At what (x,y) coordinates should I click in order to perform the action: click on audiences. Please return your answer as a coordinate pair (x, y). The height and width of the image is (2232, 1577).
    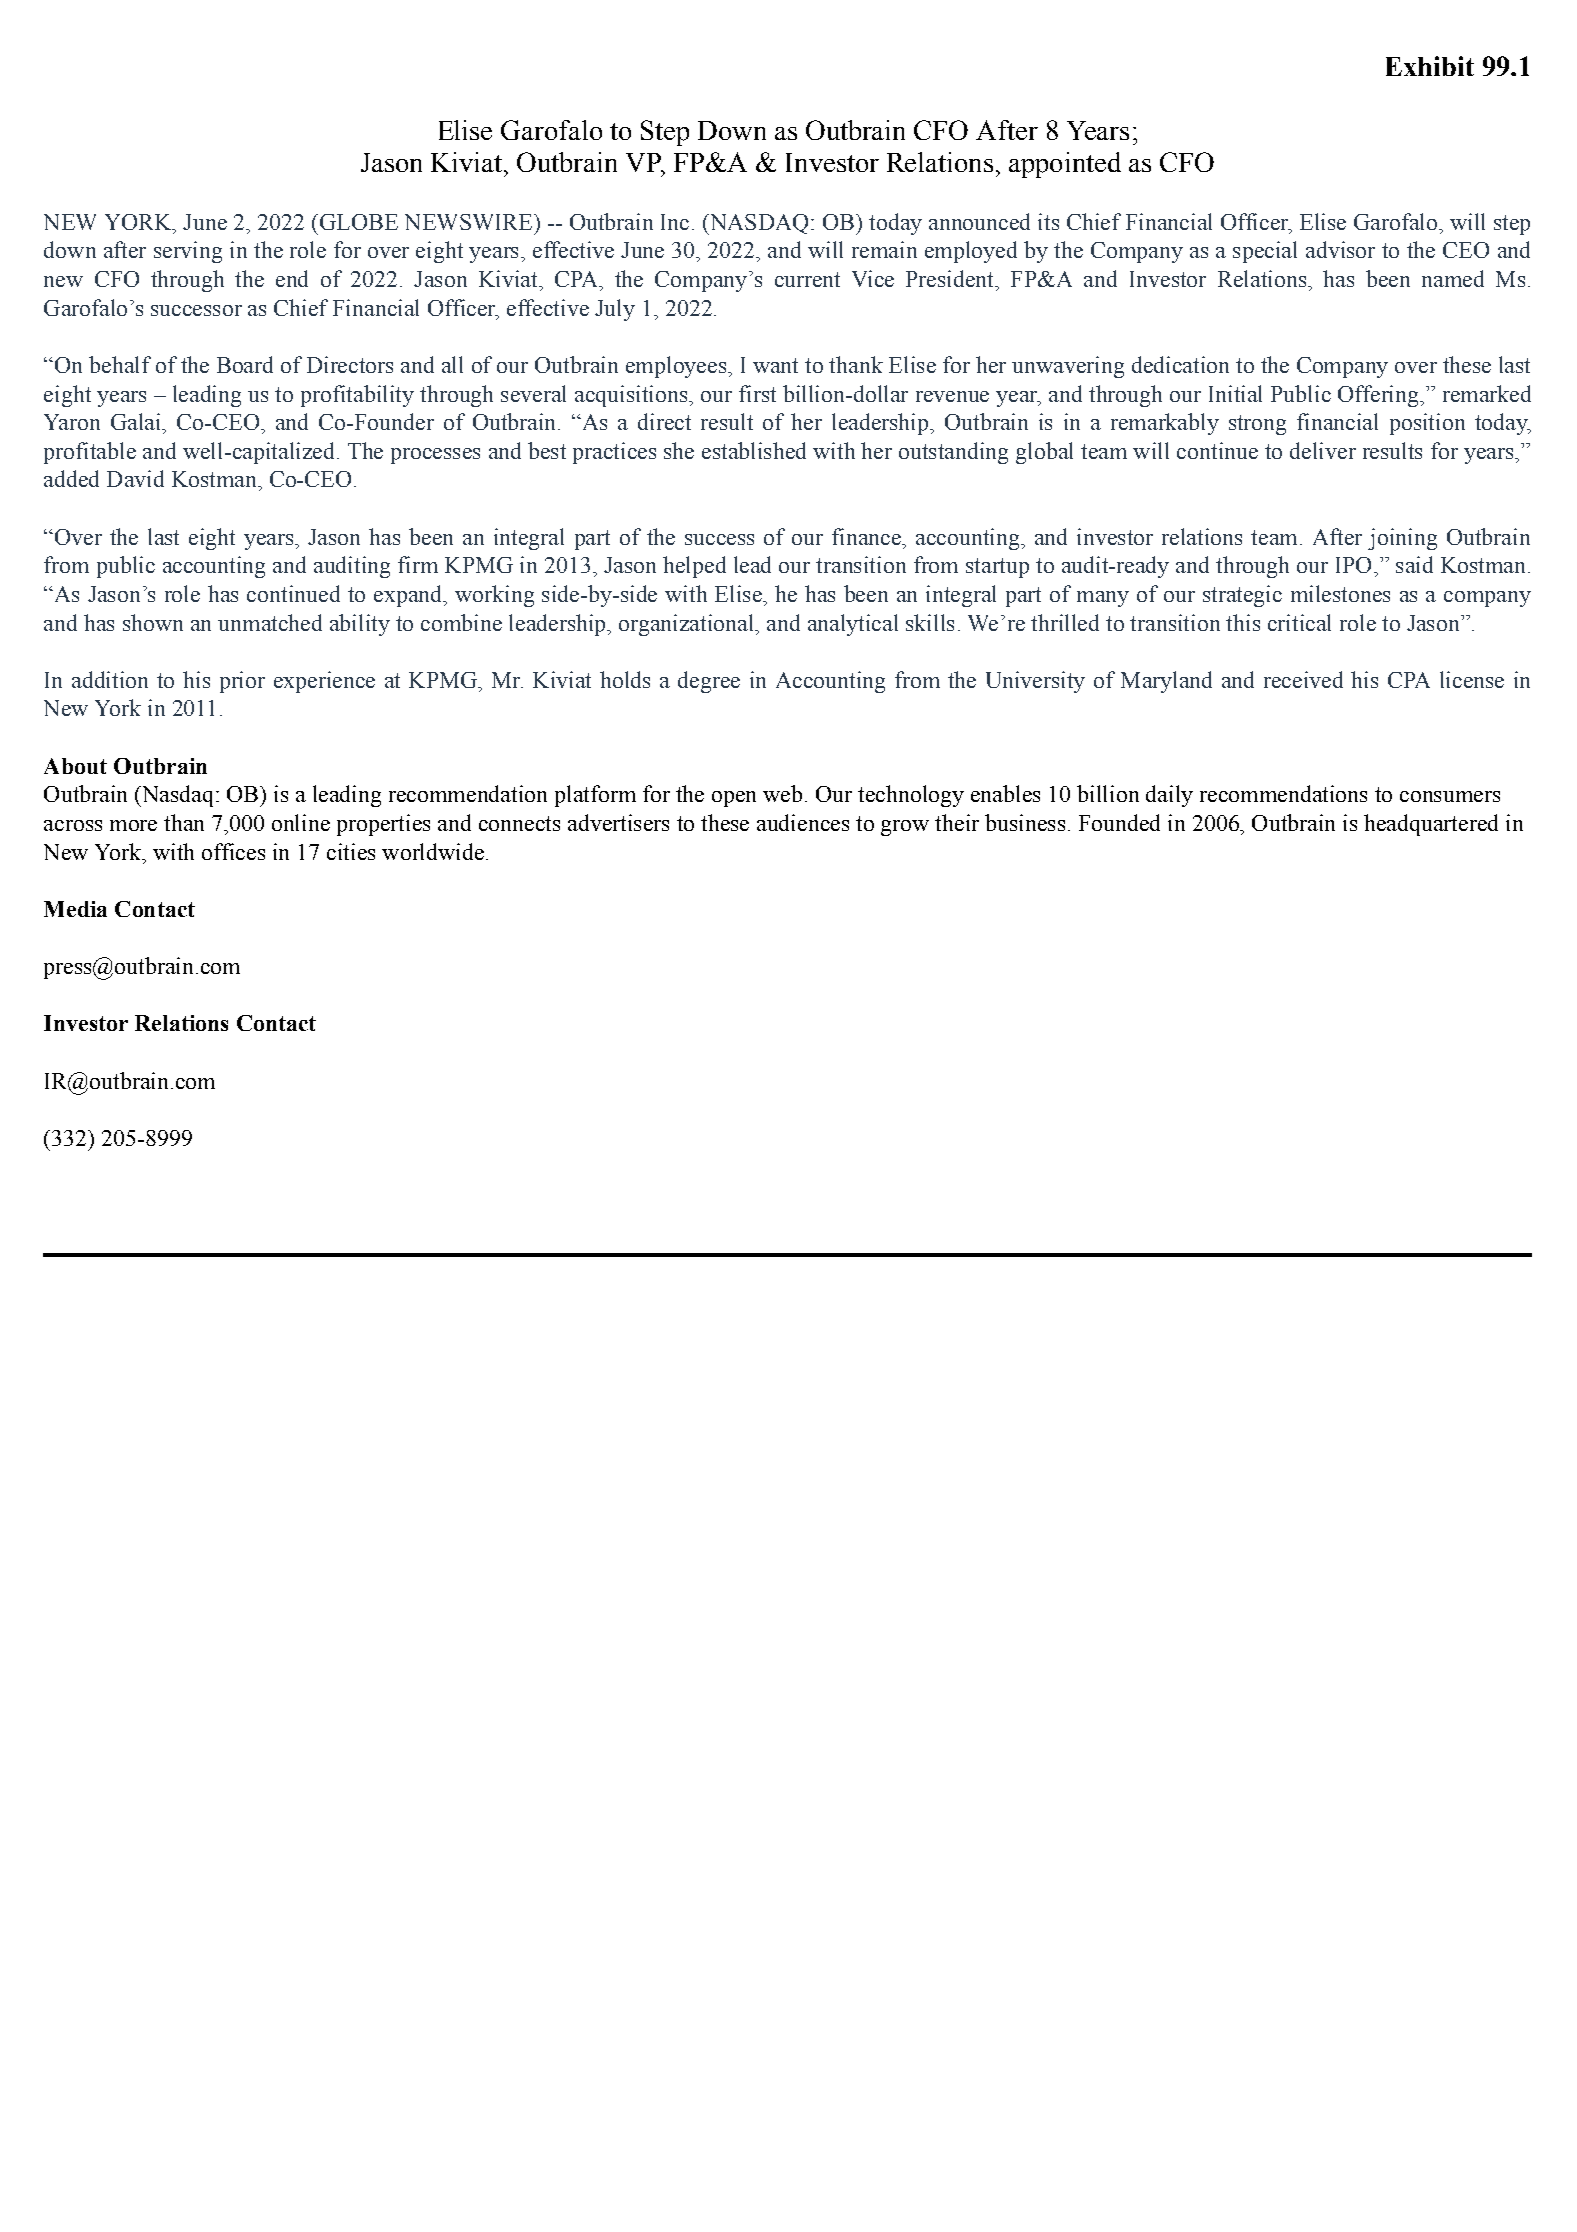
    Looking at the image, I should click on (803, 822).
